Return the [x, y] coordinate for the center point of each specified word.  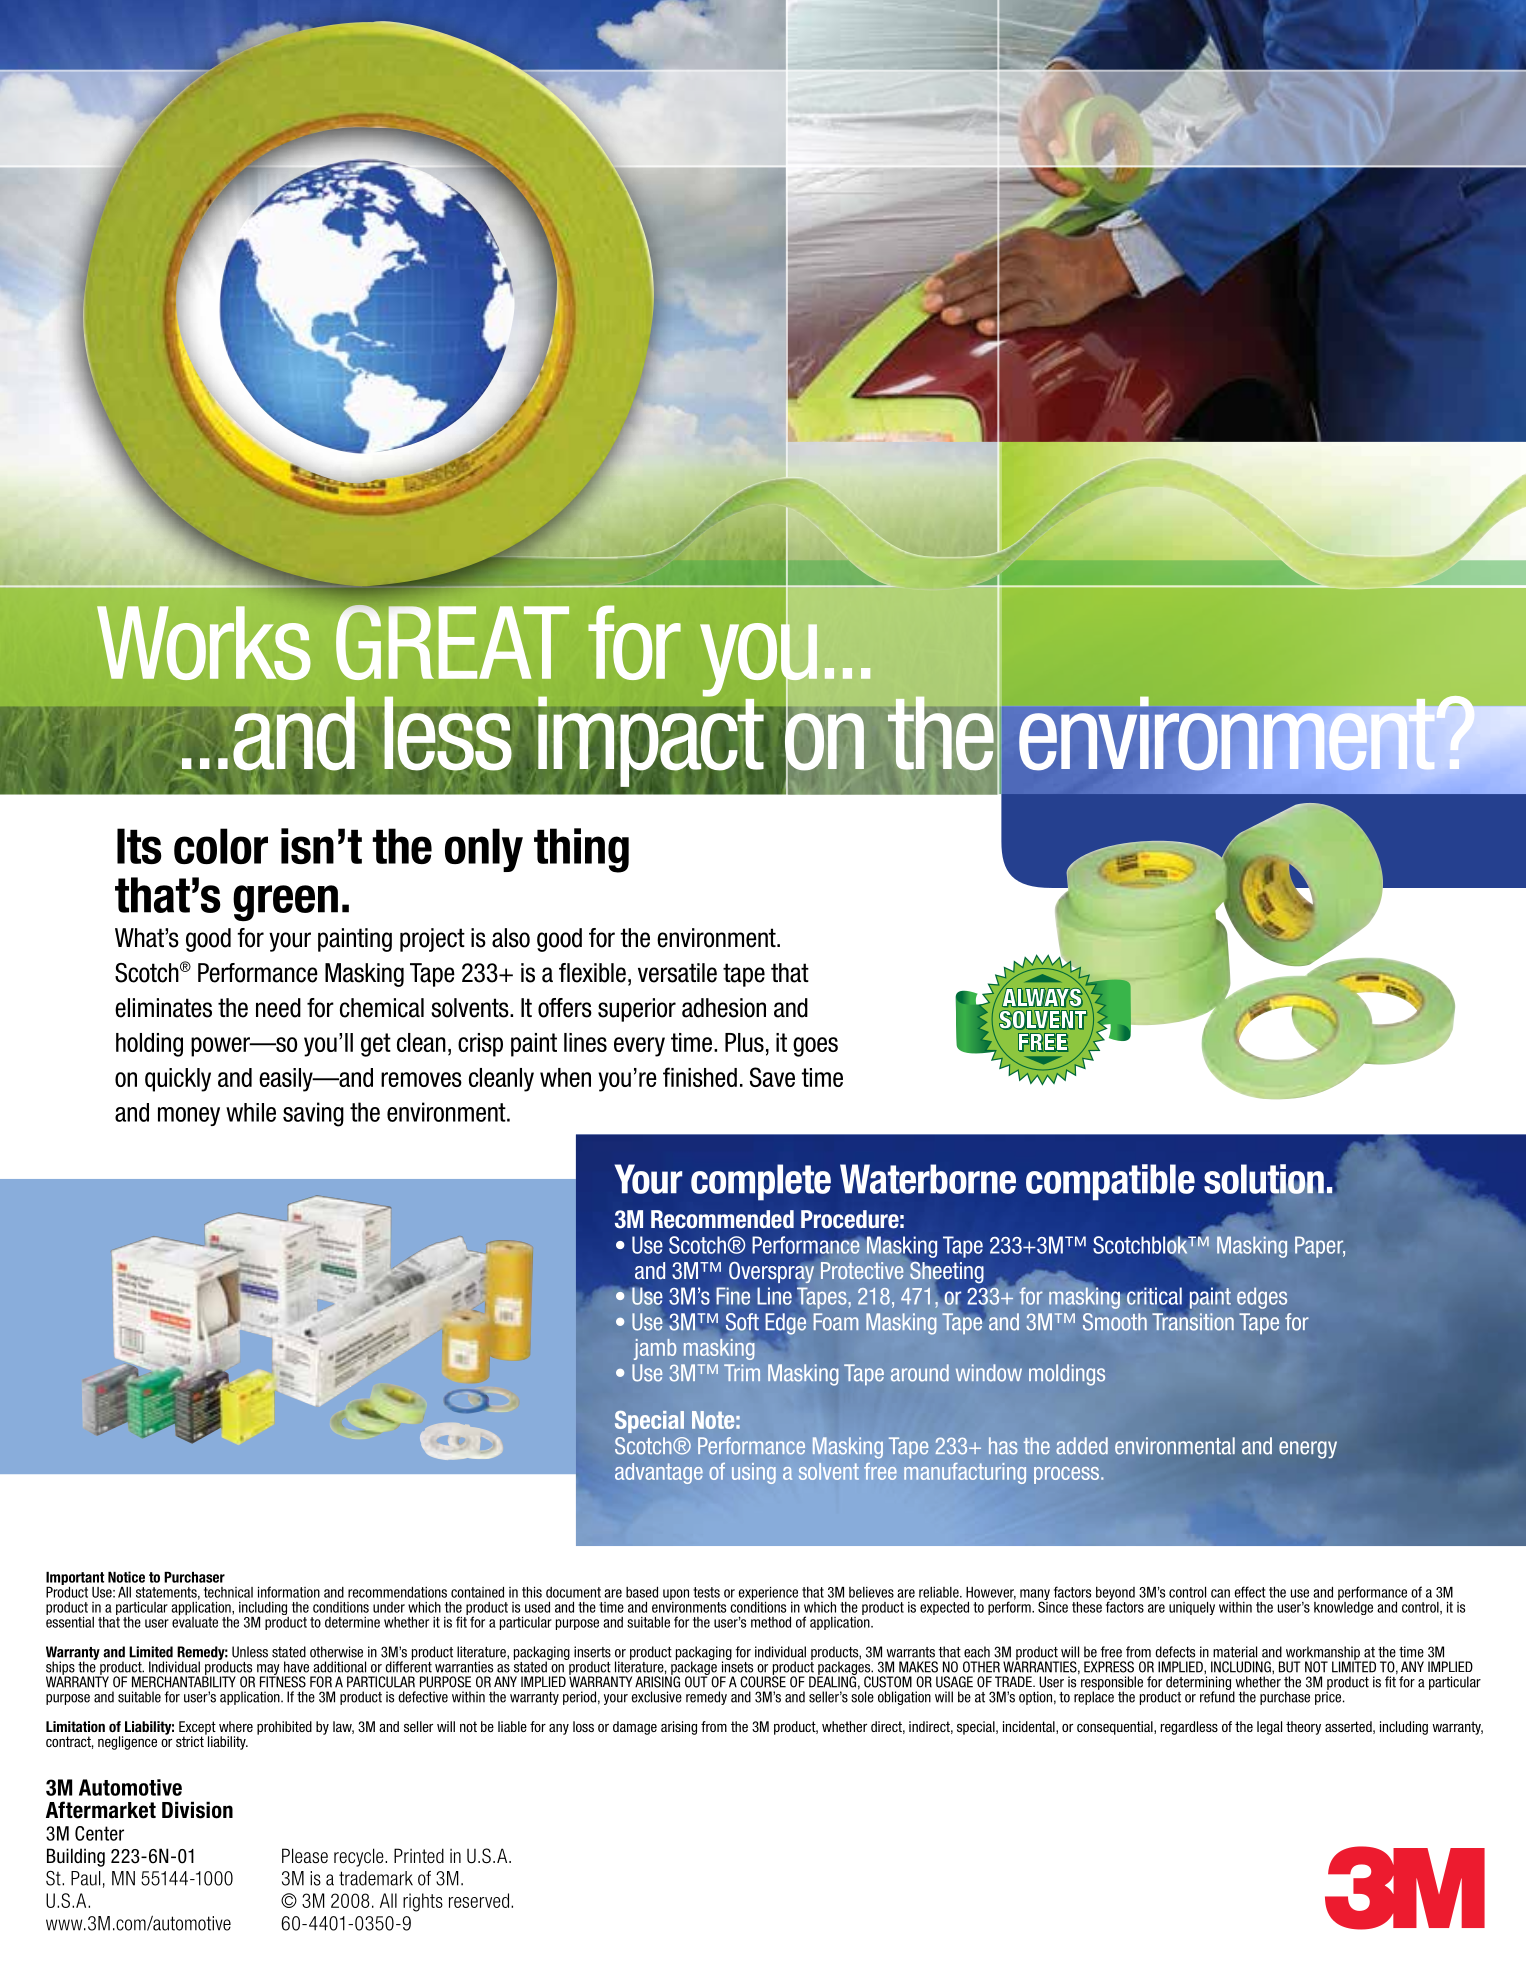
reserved [479, 1900]
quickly [178, 1080]
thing [581, 850]
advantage [659, 1473]
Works [204, 643]
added [1082, 1446]
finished [700, 1077]
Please [305, 1855]
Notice [126, 1577]
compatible [1110, 1182]
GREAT [452, 642]
